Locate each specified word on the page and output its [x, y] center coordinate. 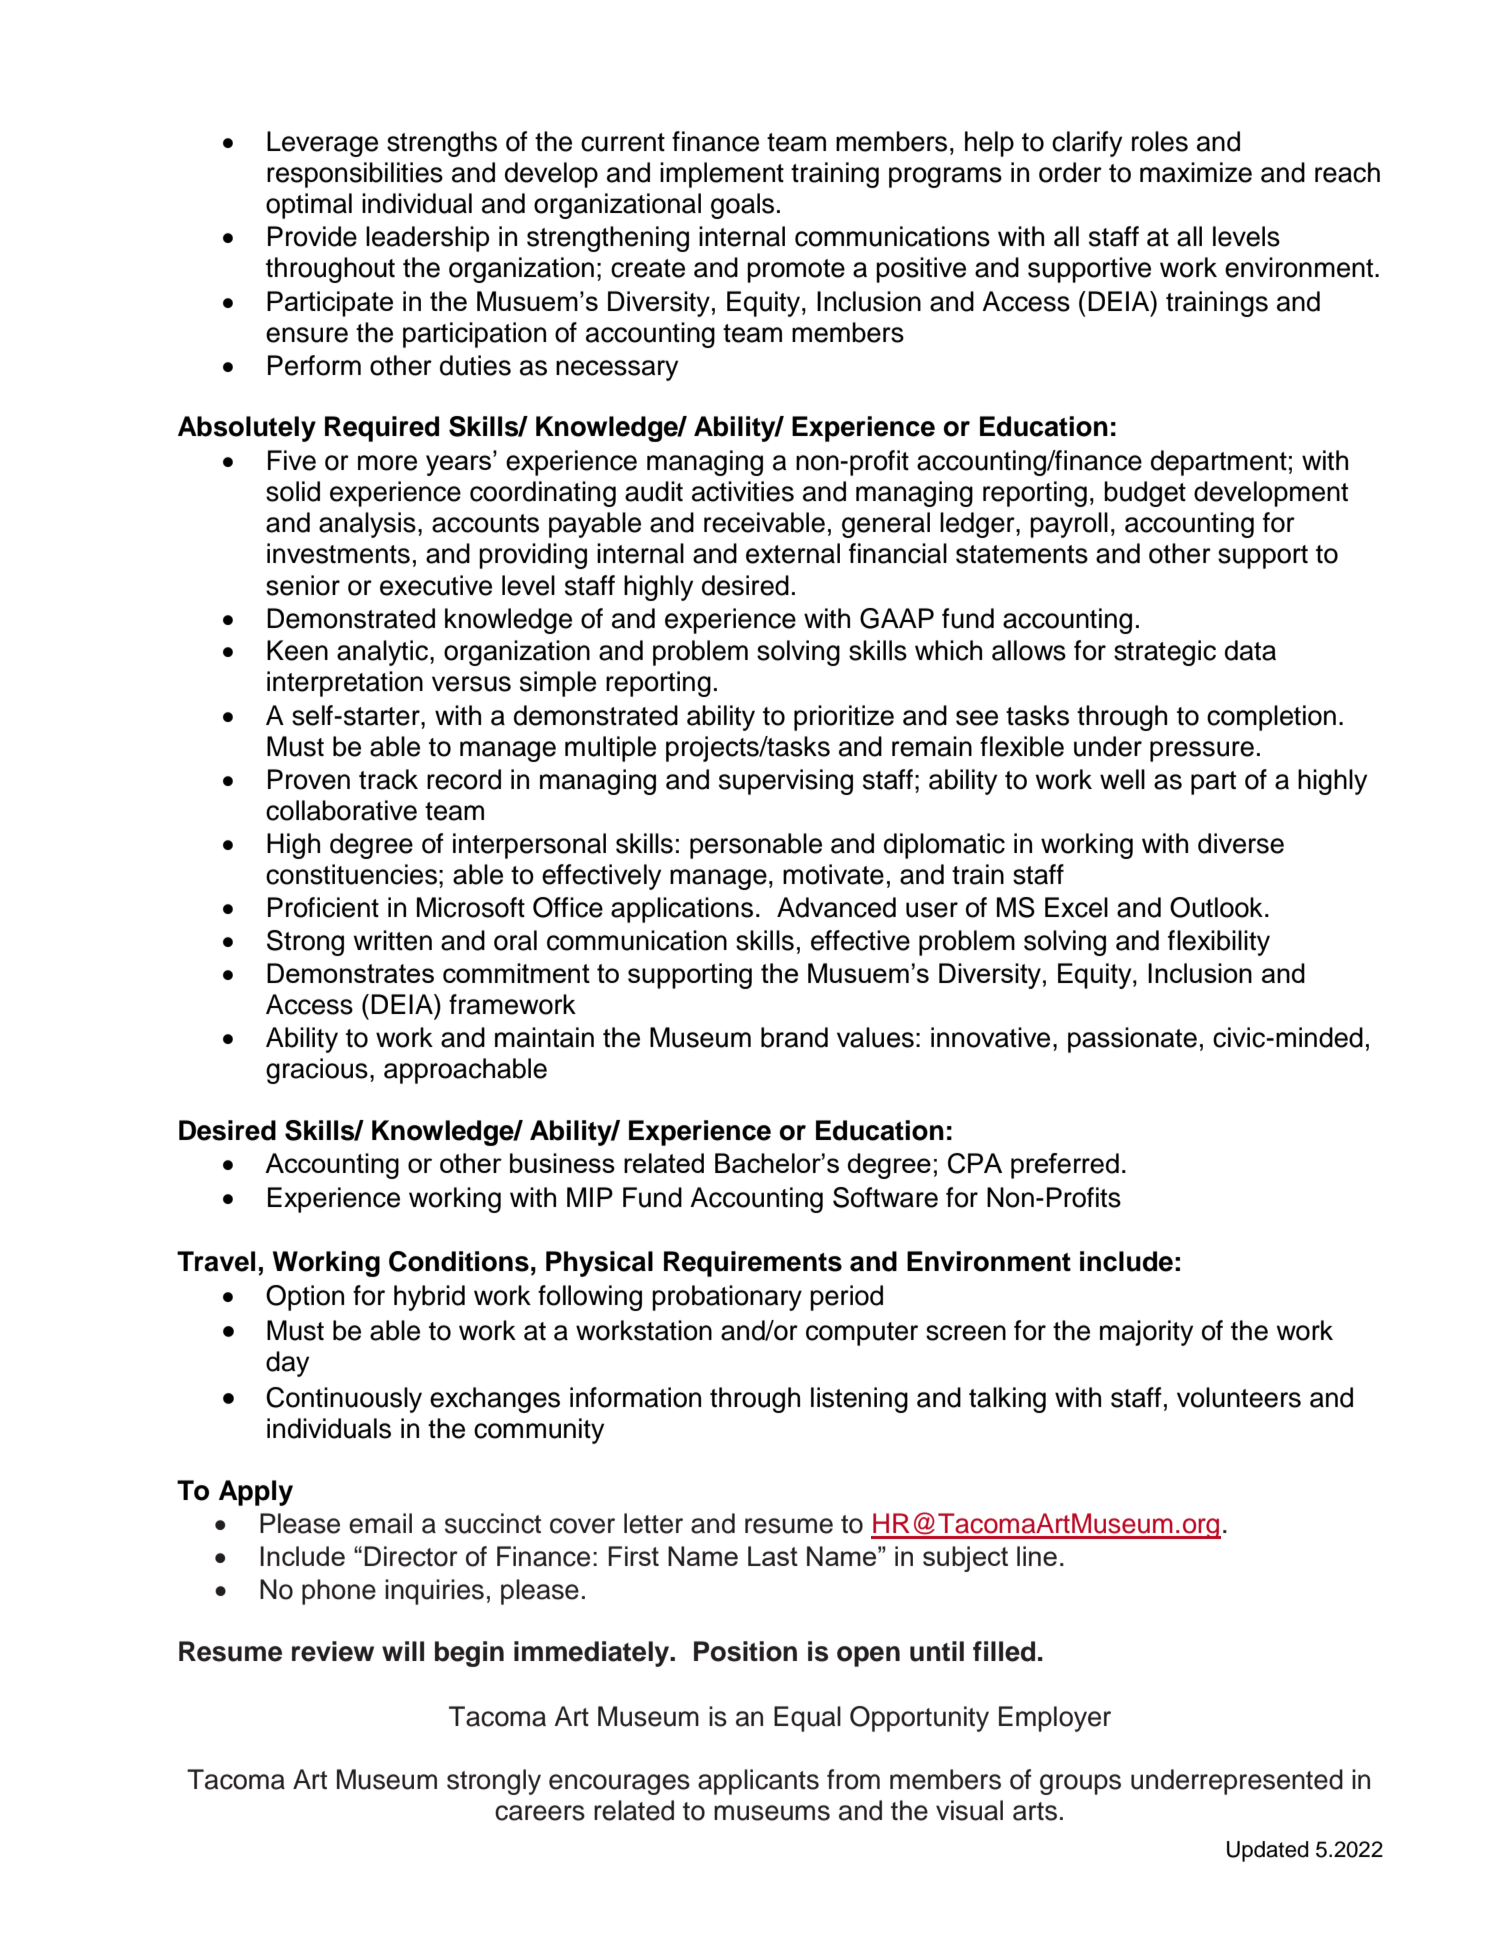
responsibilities [355, 175]
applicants [758, 1782]
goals [742, 206]
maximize [1196, 172]
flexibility [1219, 943]
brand [794, 1037]
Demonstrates [350, 973]
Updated [1267, 1851]
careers [540, 1813]
